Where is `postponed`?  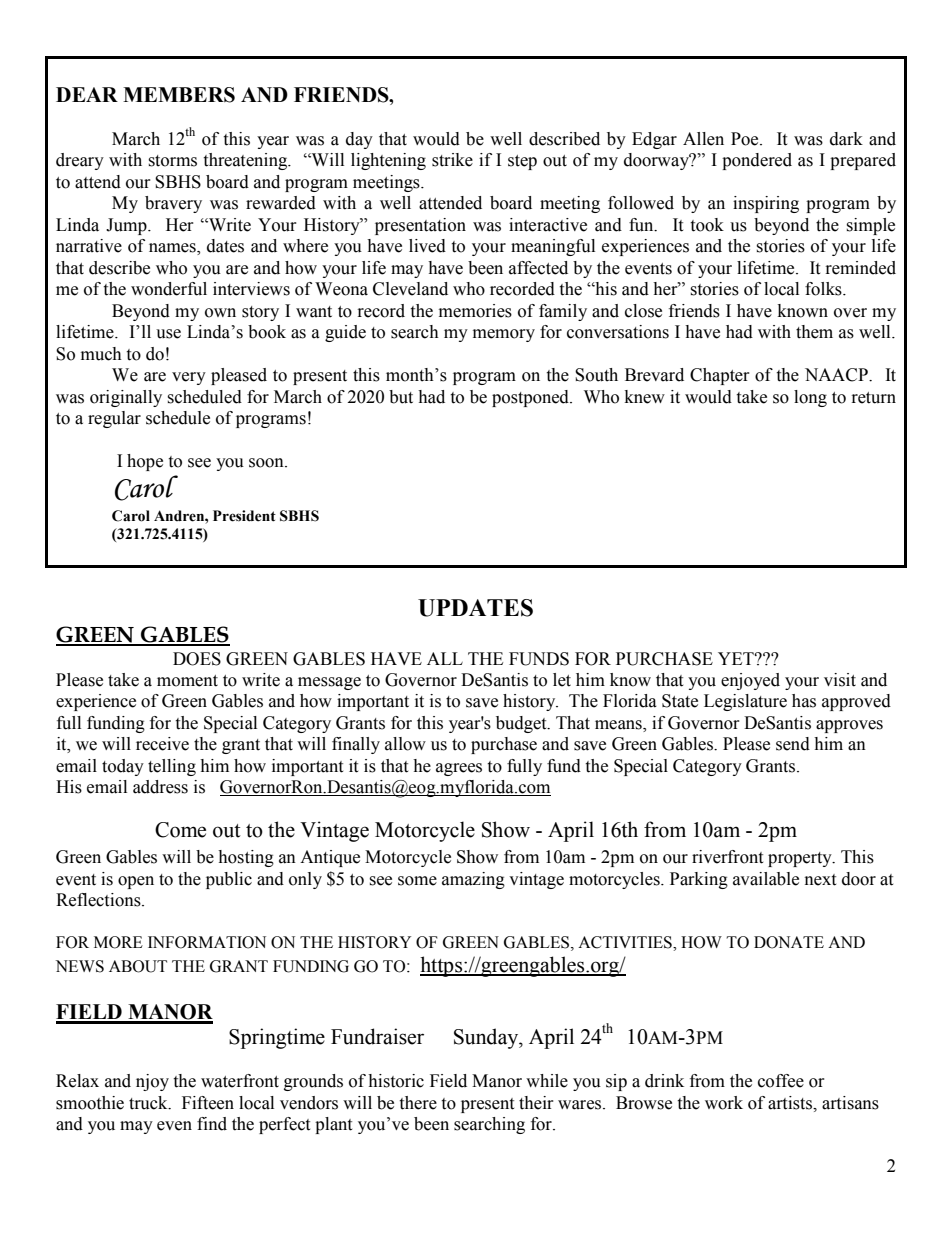
postponed is located at coordinates (531, 398).
